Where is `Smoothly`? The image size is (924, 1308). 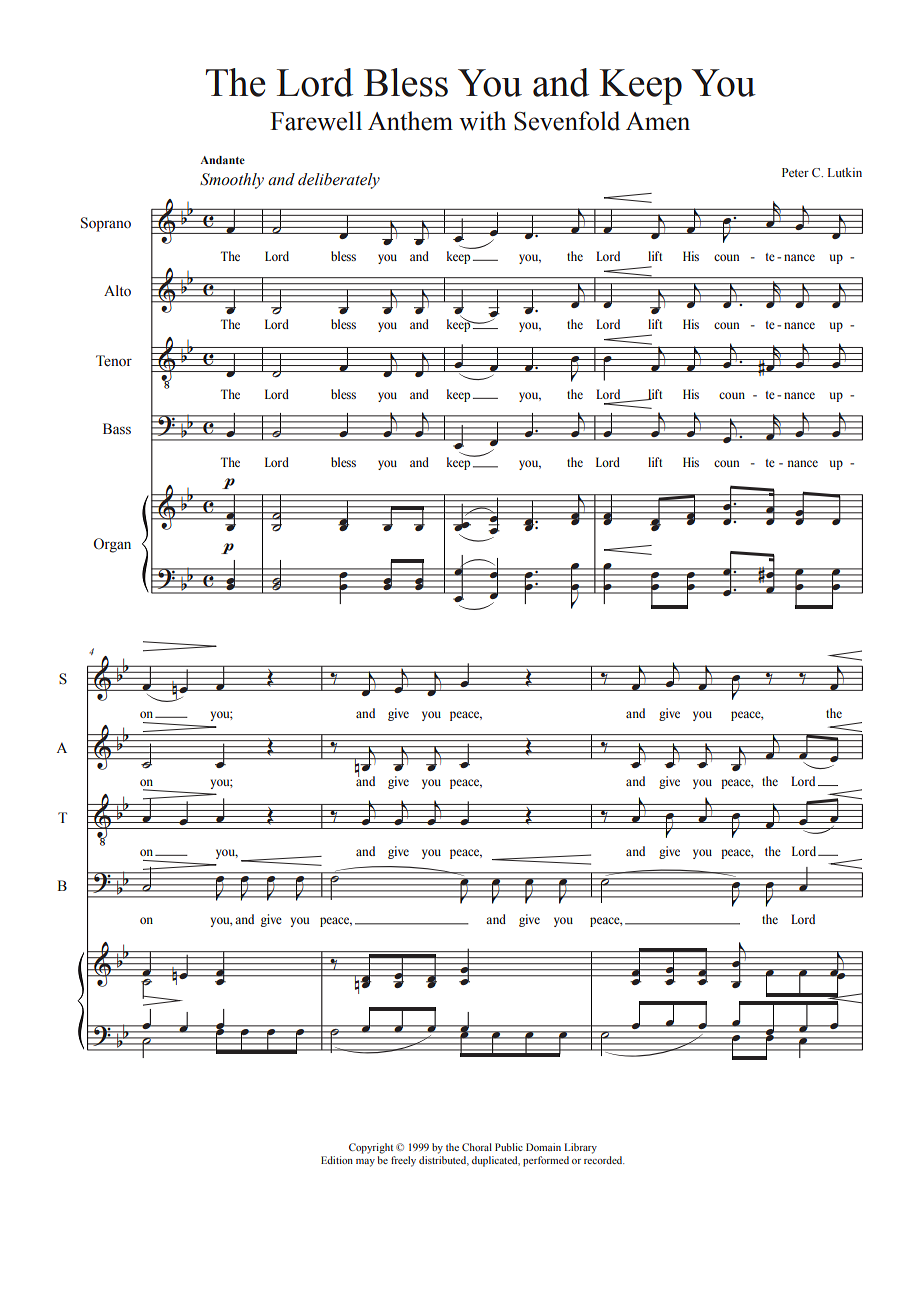 Smoothly is located at coordinates (232, 181).
